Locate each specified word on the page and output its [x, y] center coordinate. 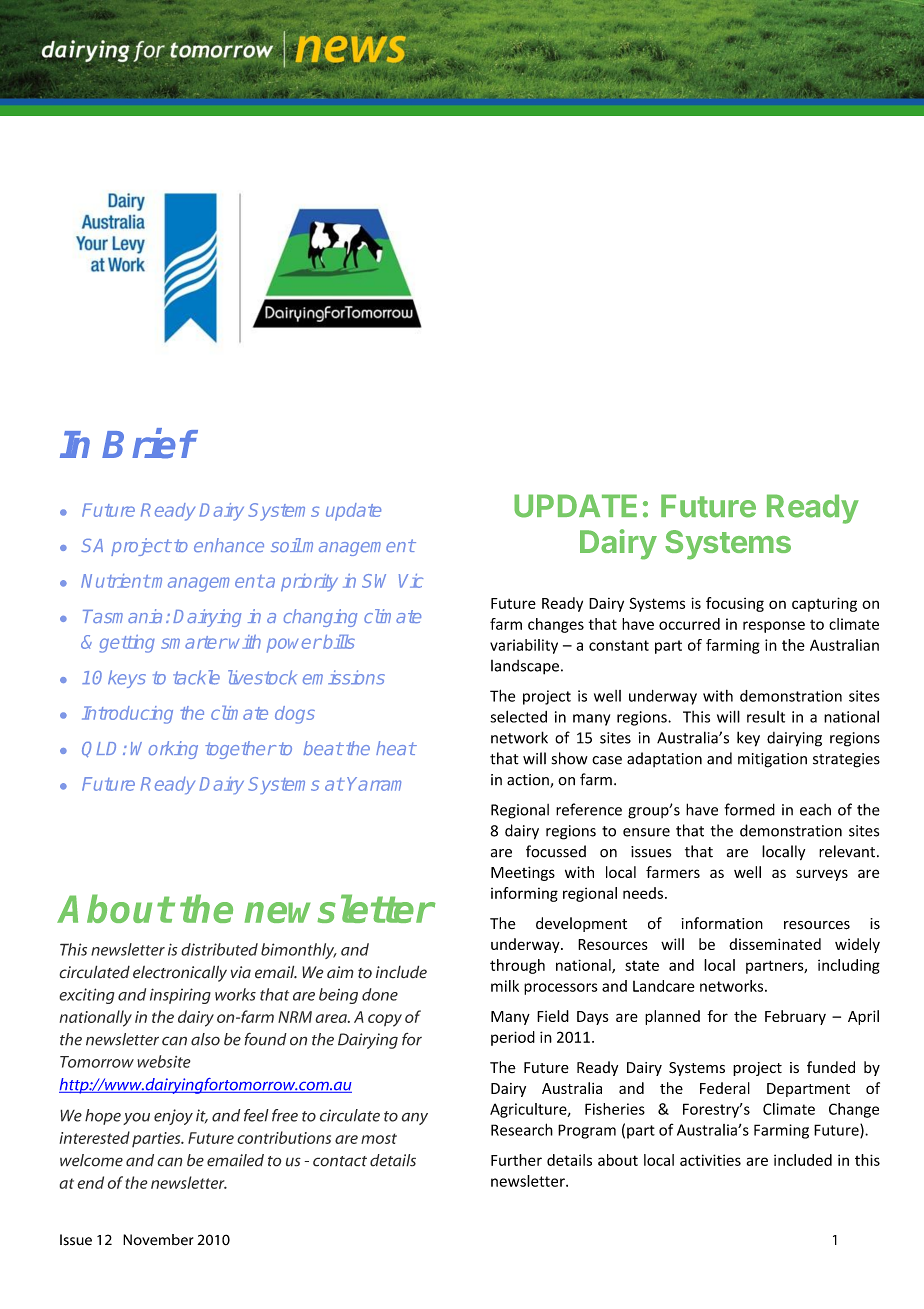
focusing [735, 604]
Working [164, 750]
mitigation [772, 760]
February [795, 1017]
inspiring [180, 996]
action [529, 781]
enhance [229, 545]
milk [505, 986]
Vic [411, 581]
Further [516, 1160]
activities [710, 1160]
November [158, 1240]
